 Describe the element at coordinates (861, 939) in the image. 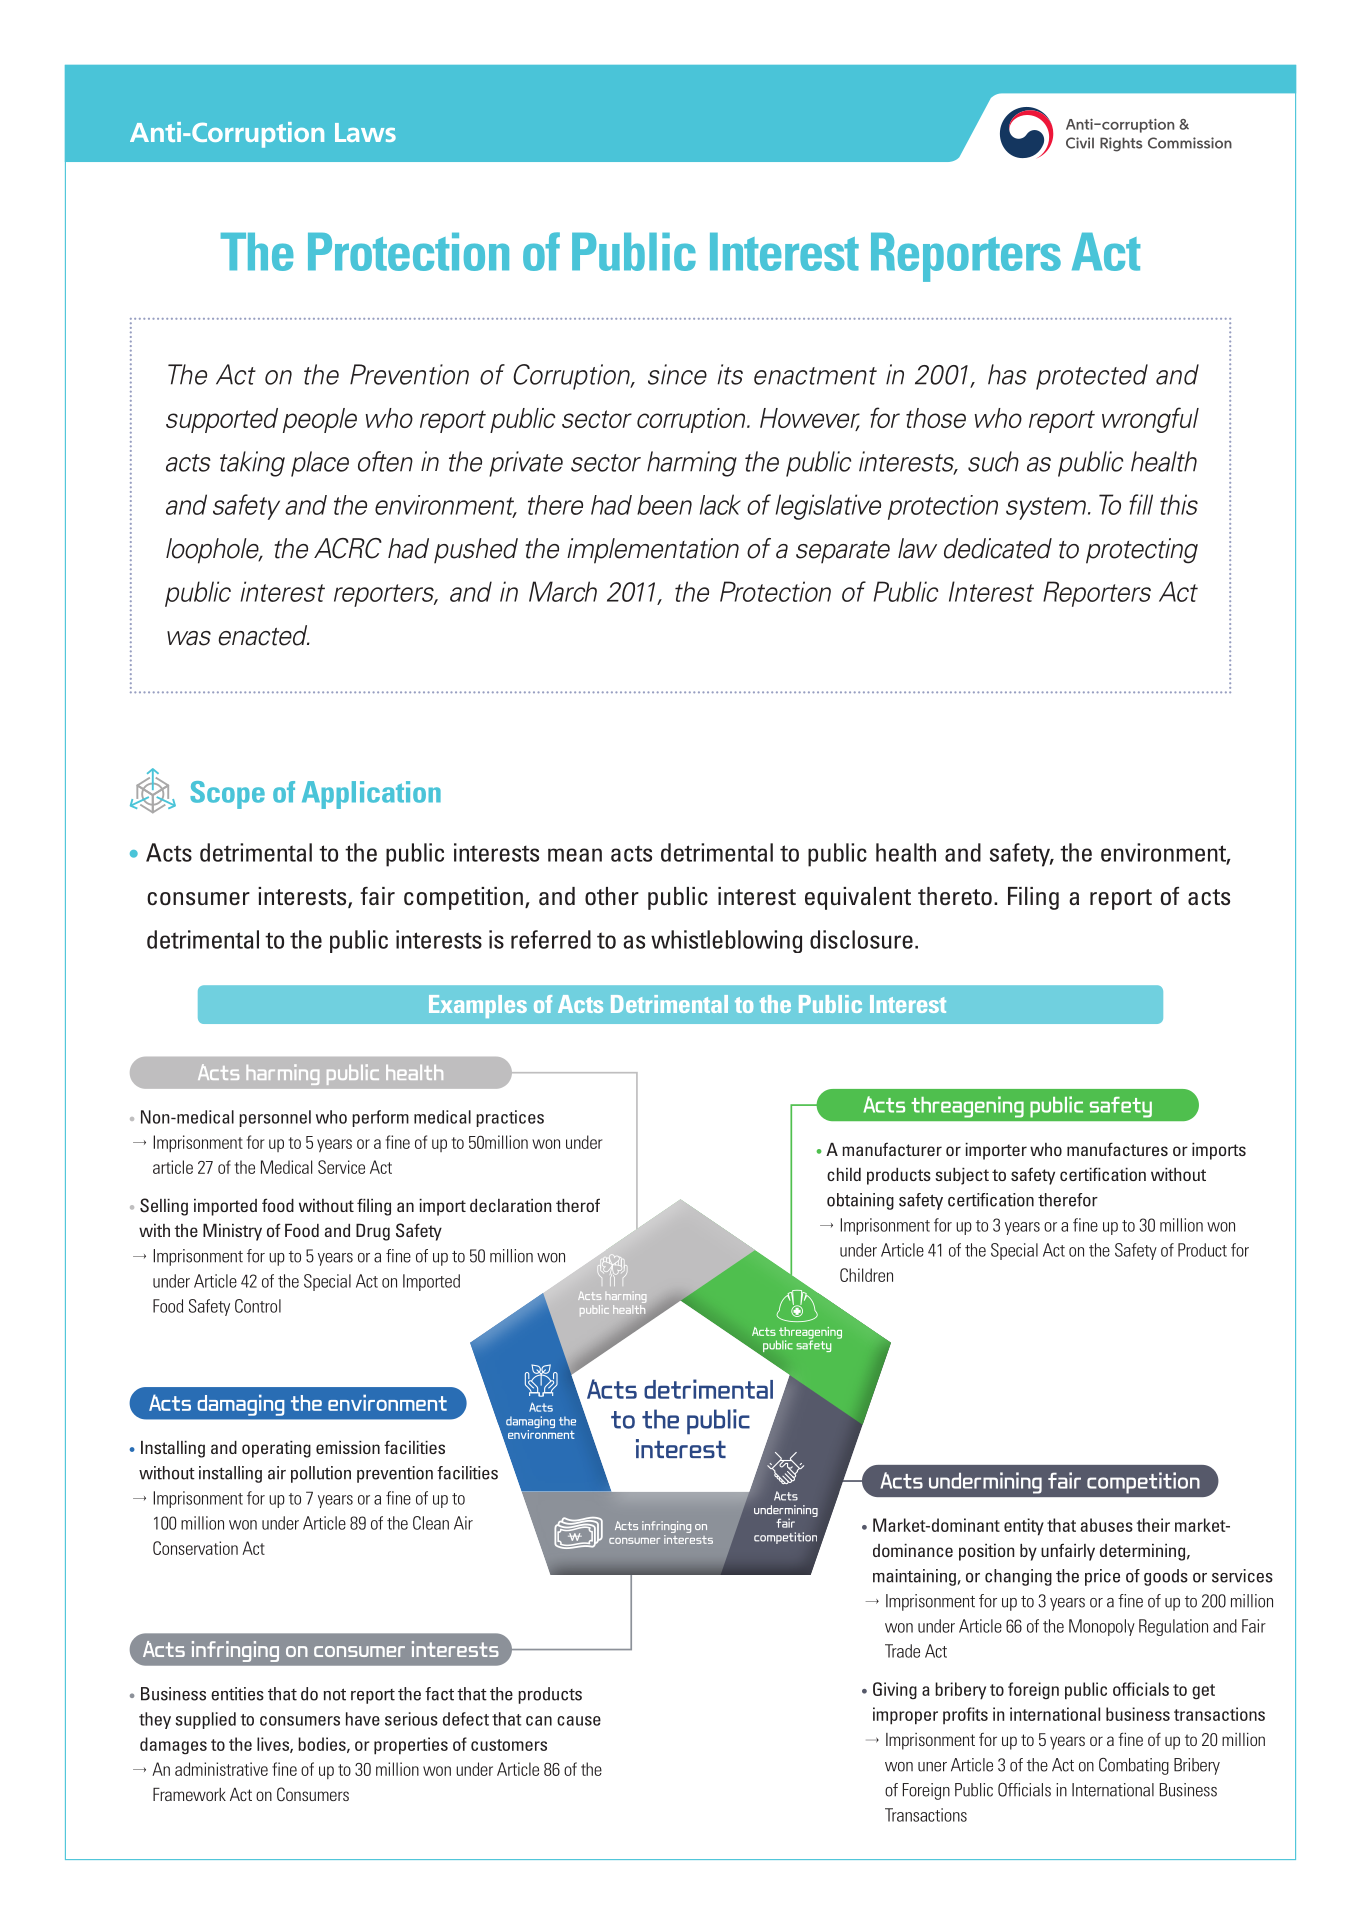

I see `disclosure` at that location.
